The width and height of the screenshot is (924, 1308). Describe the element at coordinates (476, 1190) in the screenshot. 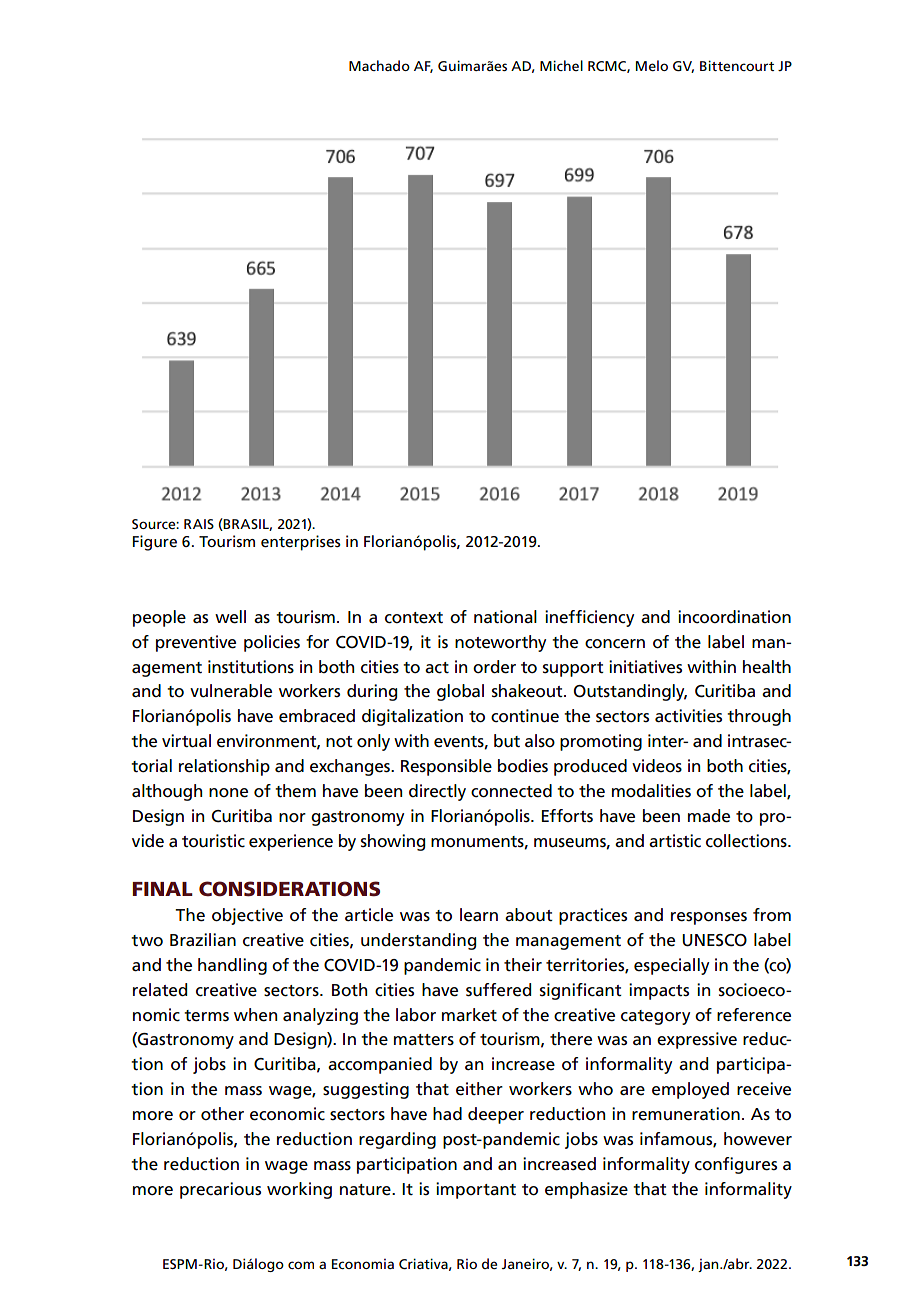

I see `important` at that location.
